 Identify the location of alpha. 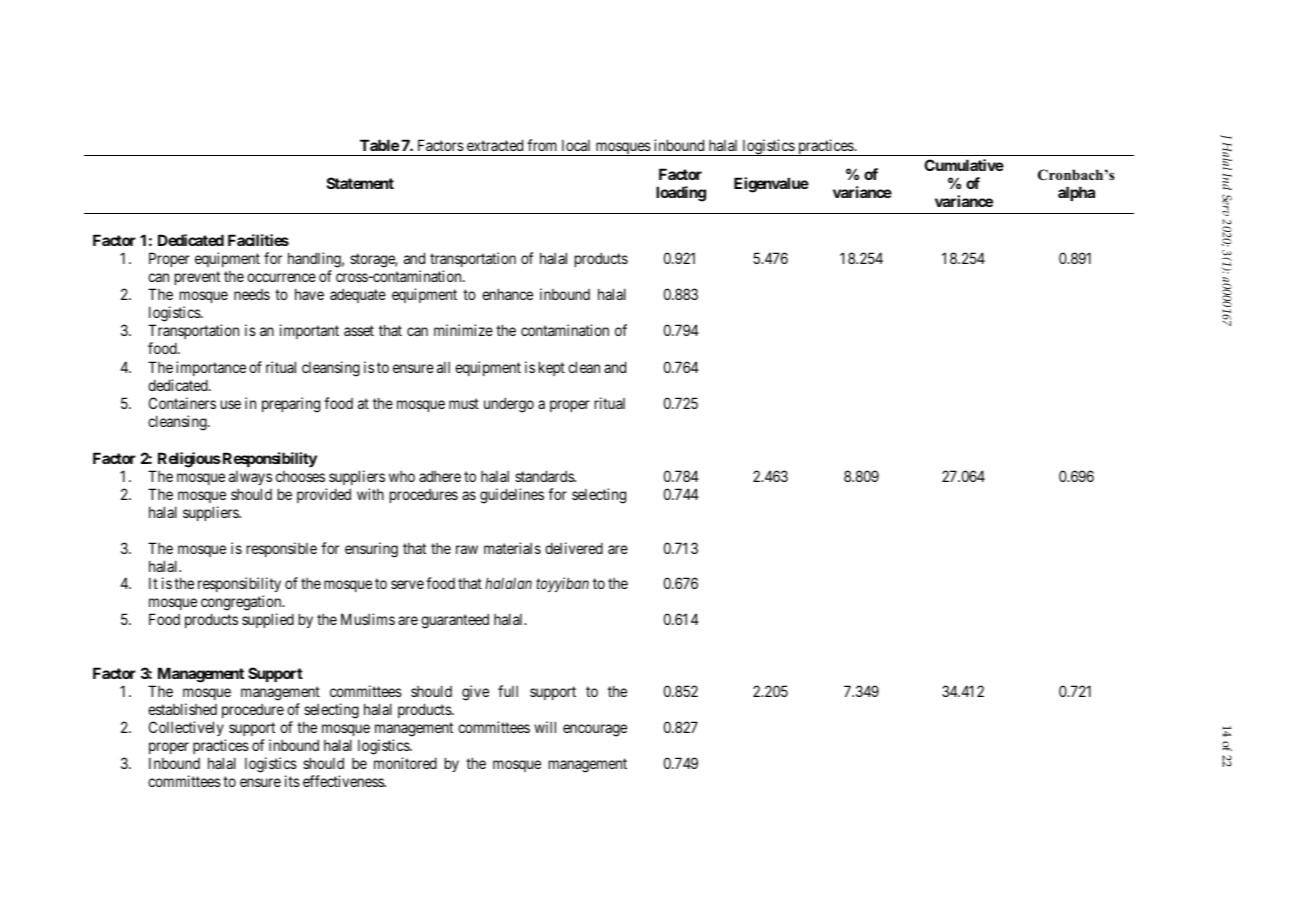
(1076, 193).
